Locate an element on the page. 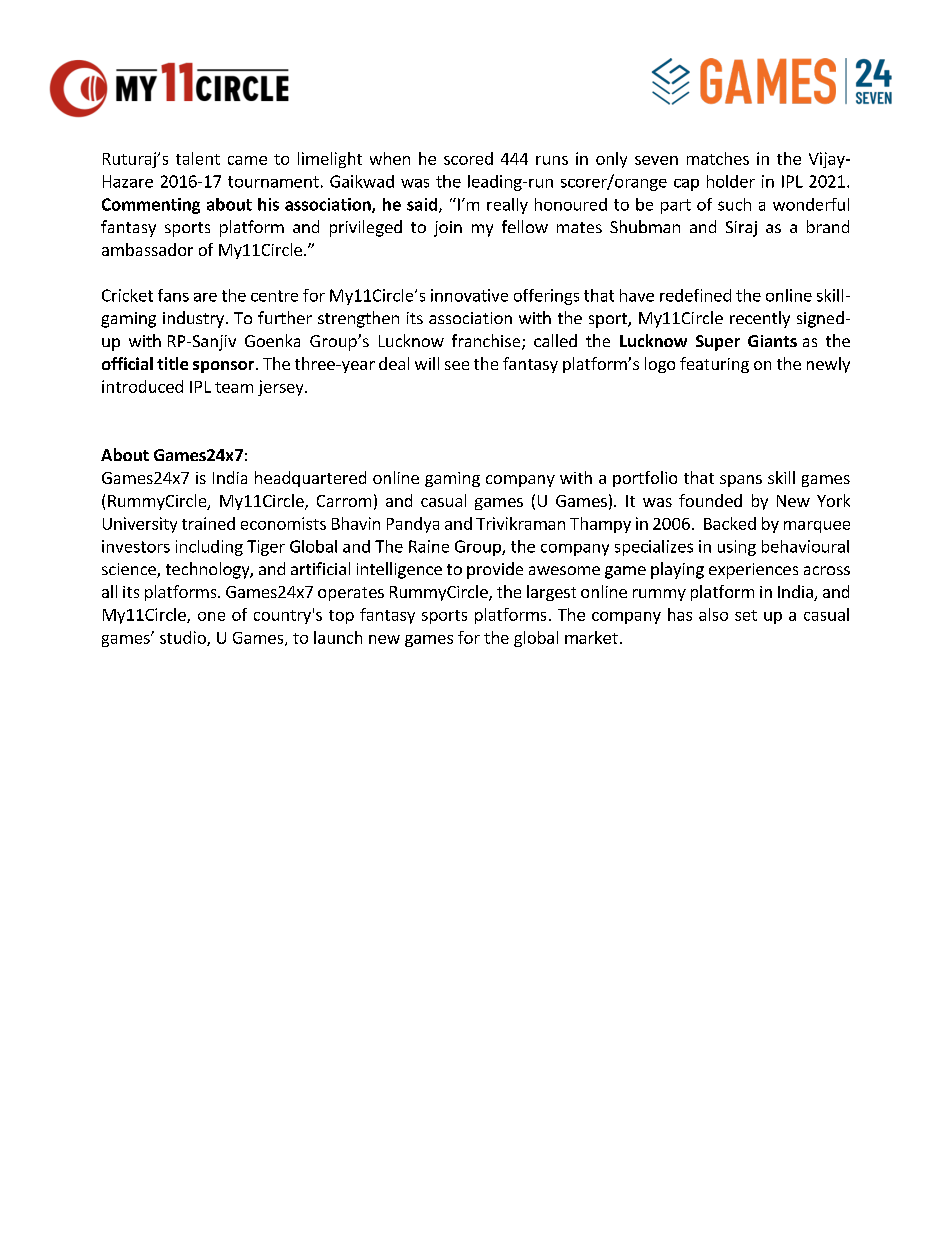  scored is located at coordinates (468, 158).
